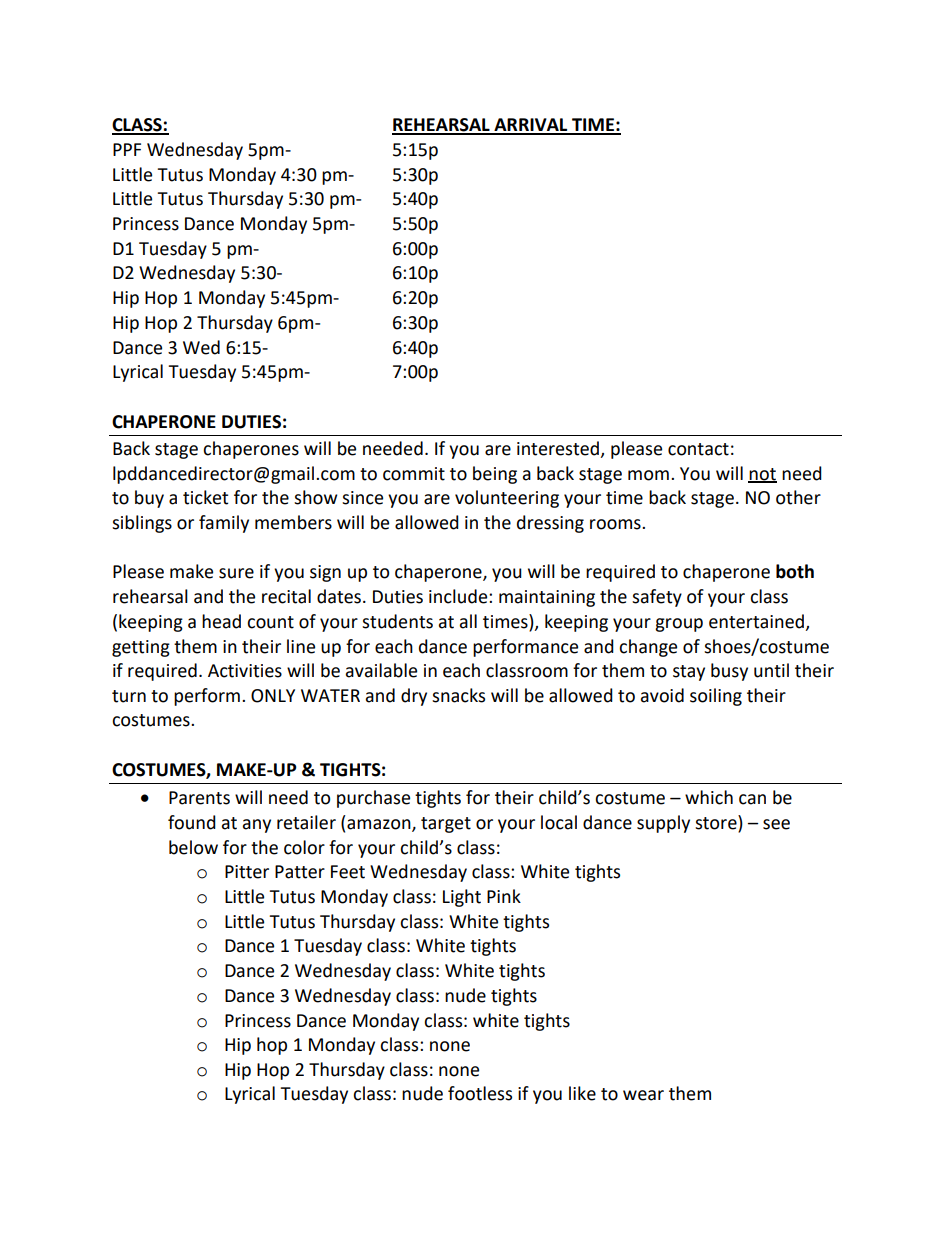 The image size is (952, 1233). I want to click on ticket, so click(205, 497).
